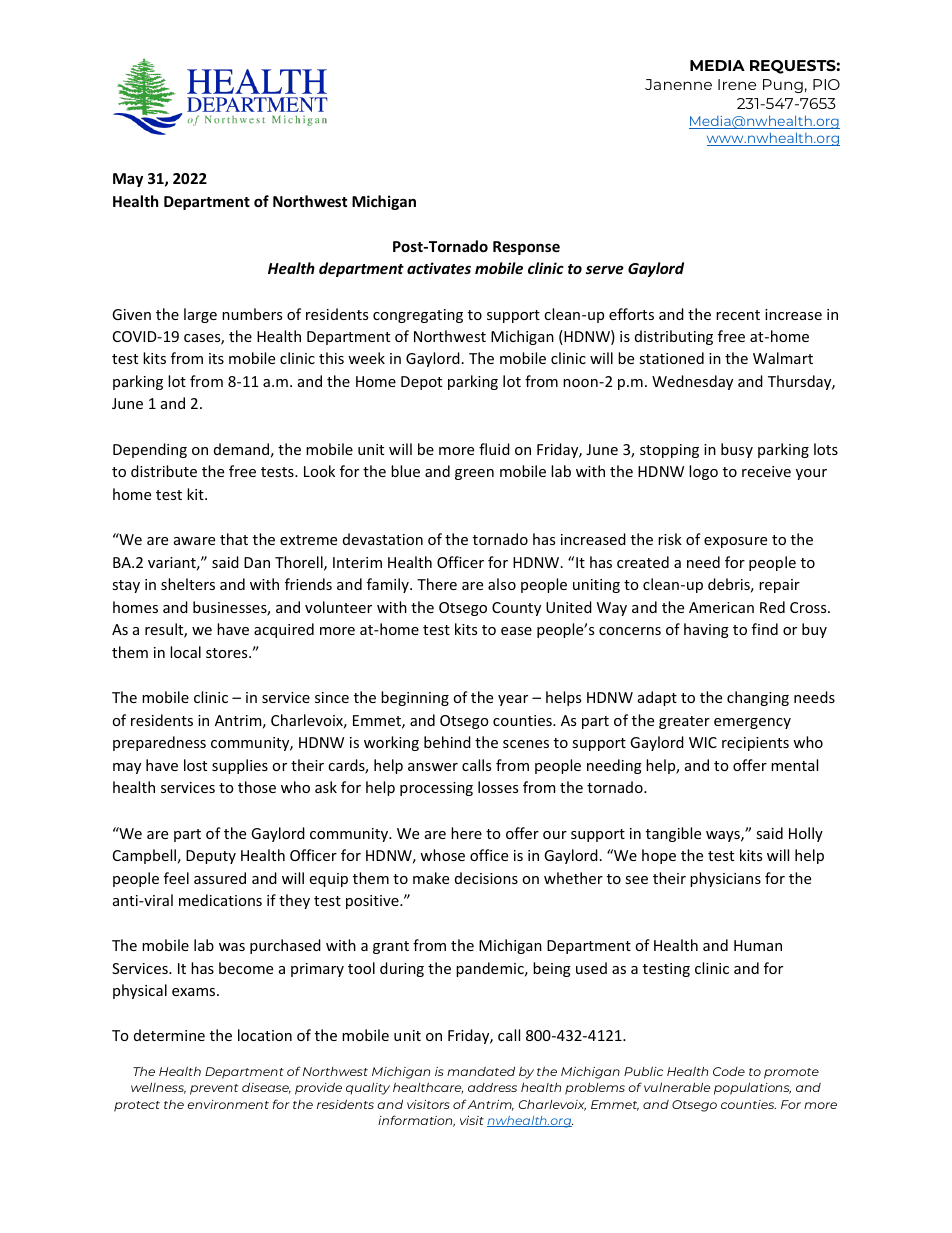 Image resolution: width=952 pixels, height=1233 pixels. What do you see at coordinates (200, 315) in the page?
I see `large` at bounding box center [200, 315].
